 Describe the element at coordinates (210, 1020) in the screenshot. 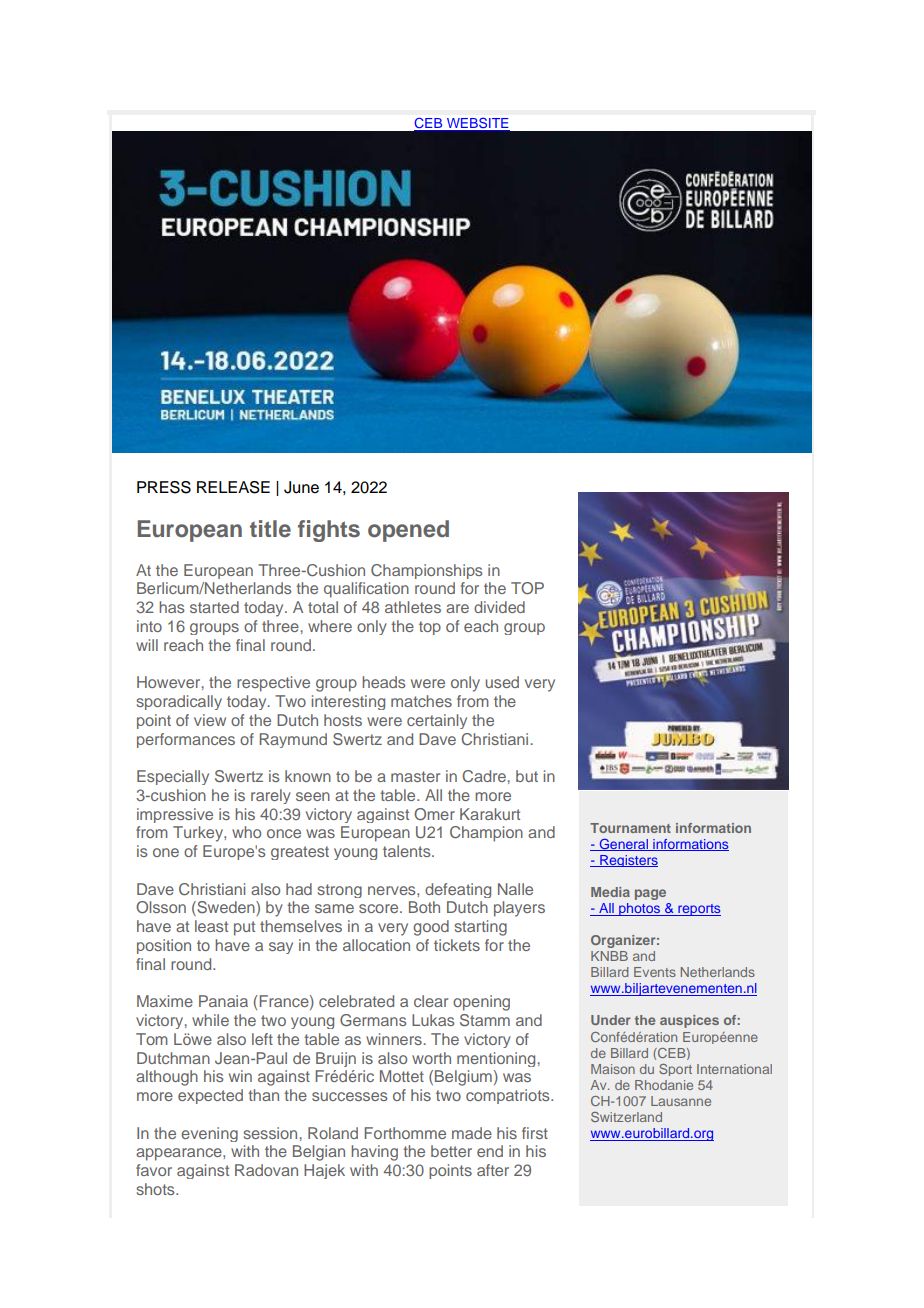

I see `while` at that location.
